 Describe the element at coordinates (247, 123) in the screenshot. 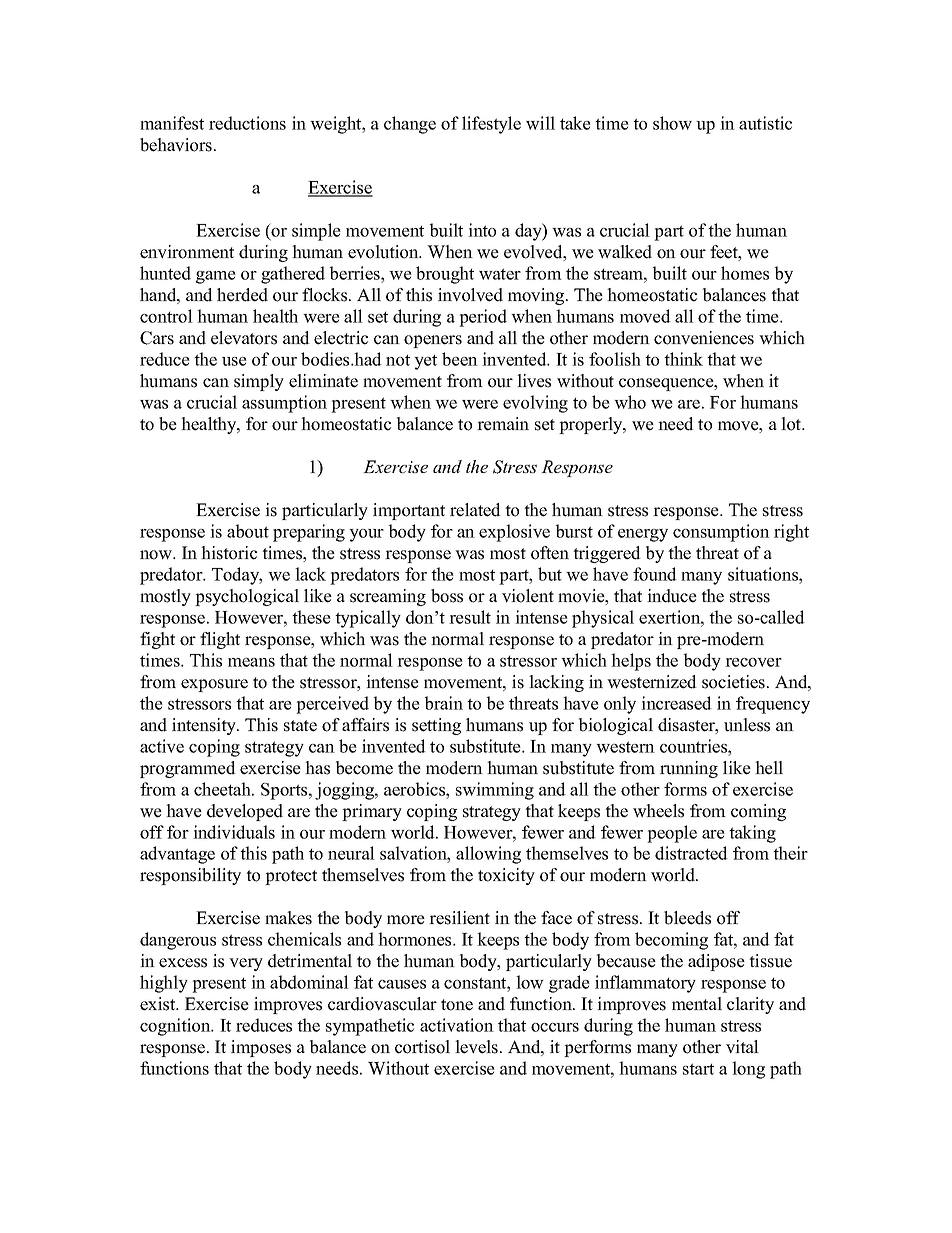

I see `reductions` at that location.
